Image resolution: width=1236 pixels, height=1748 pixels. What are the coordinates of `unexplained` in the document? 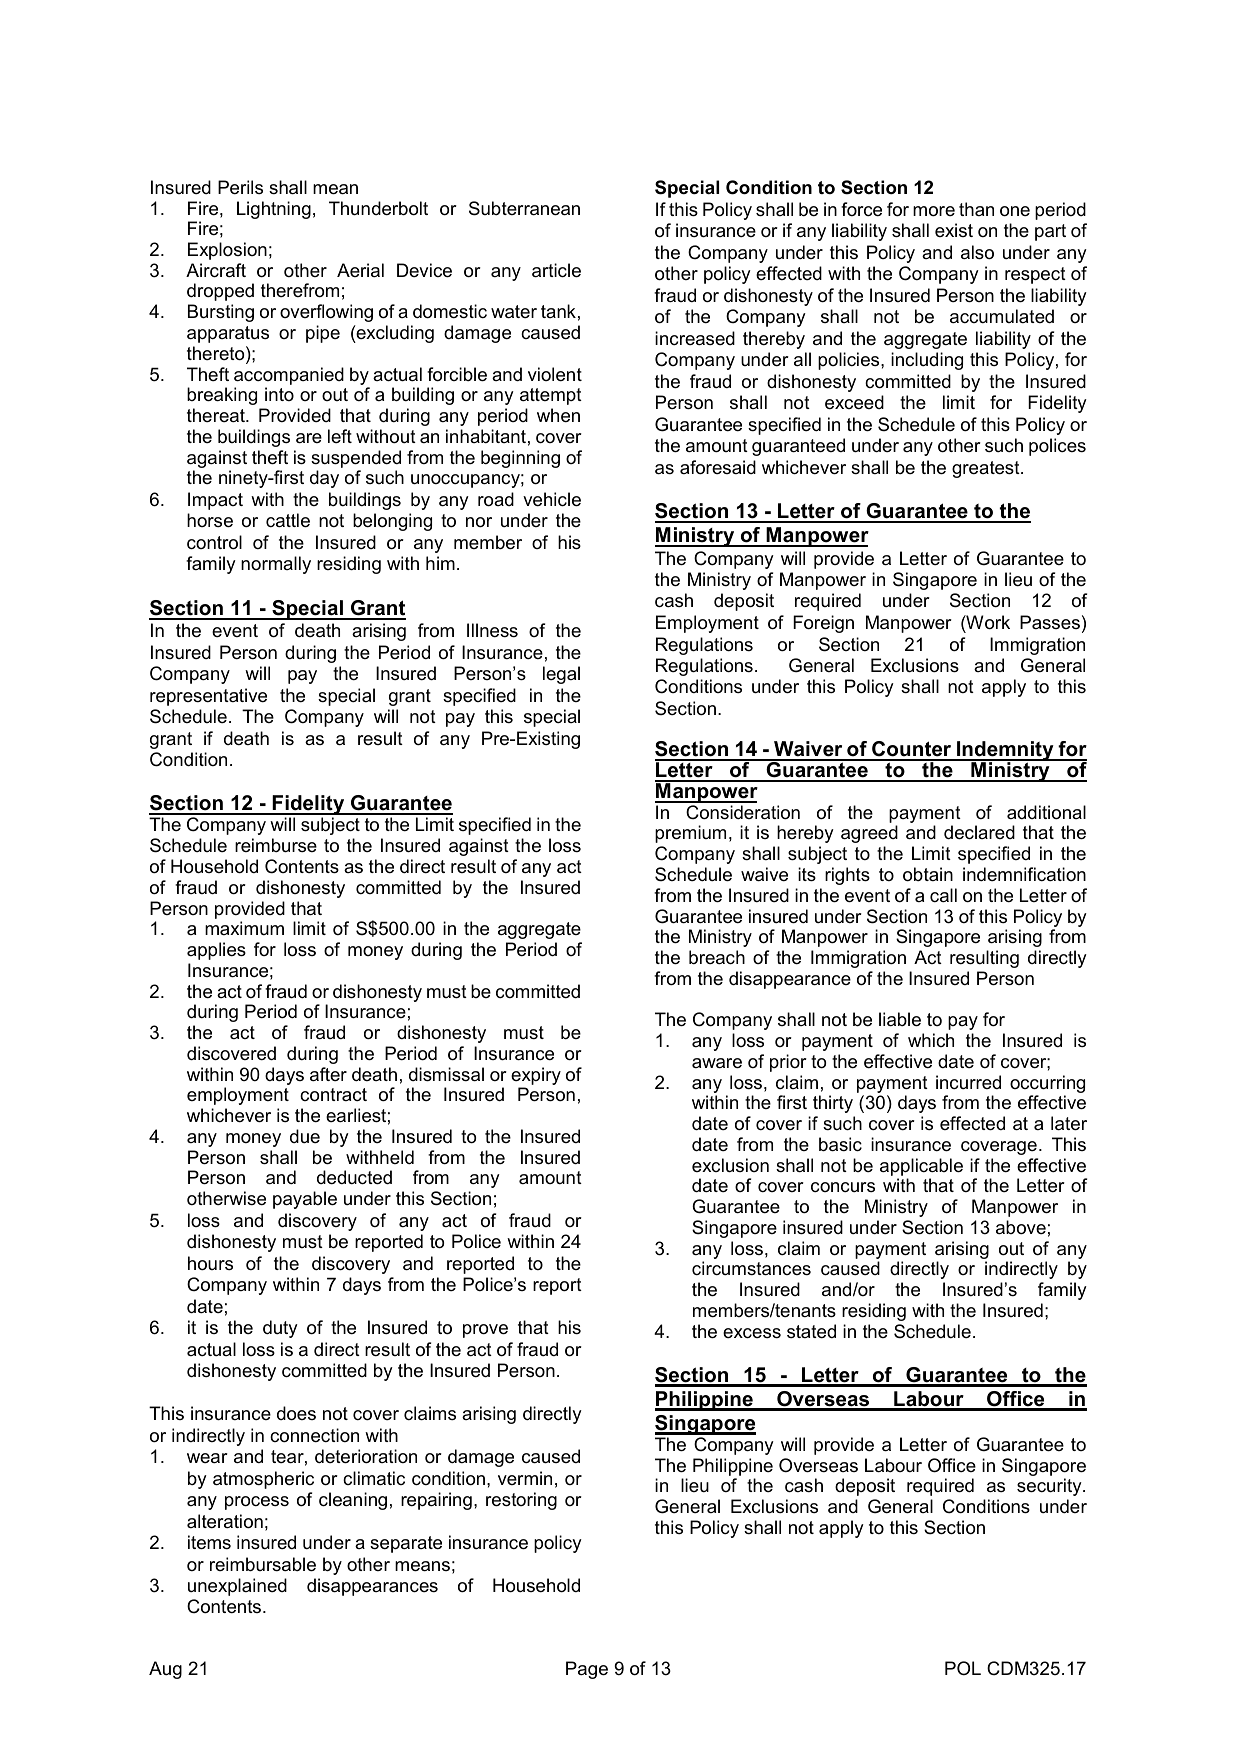 It's located at (237, 1587).
